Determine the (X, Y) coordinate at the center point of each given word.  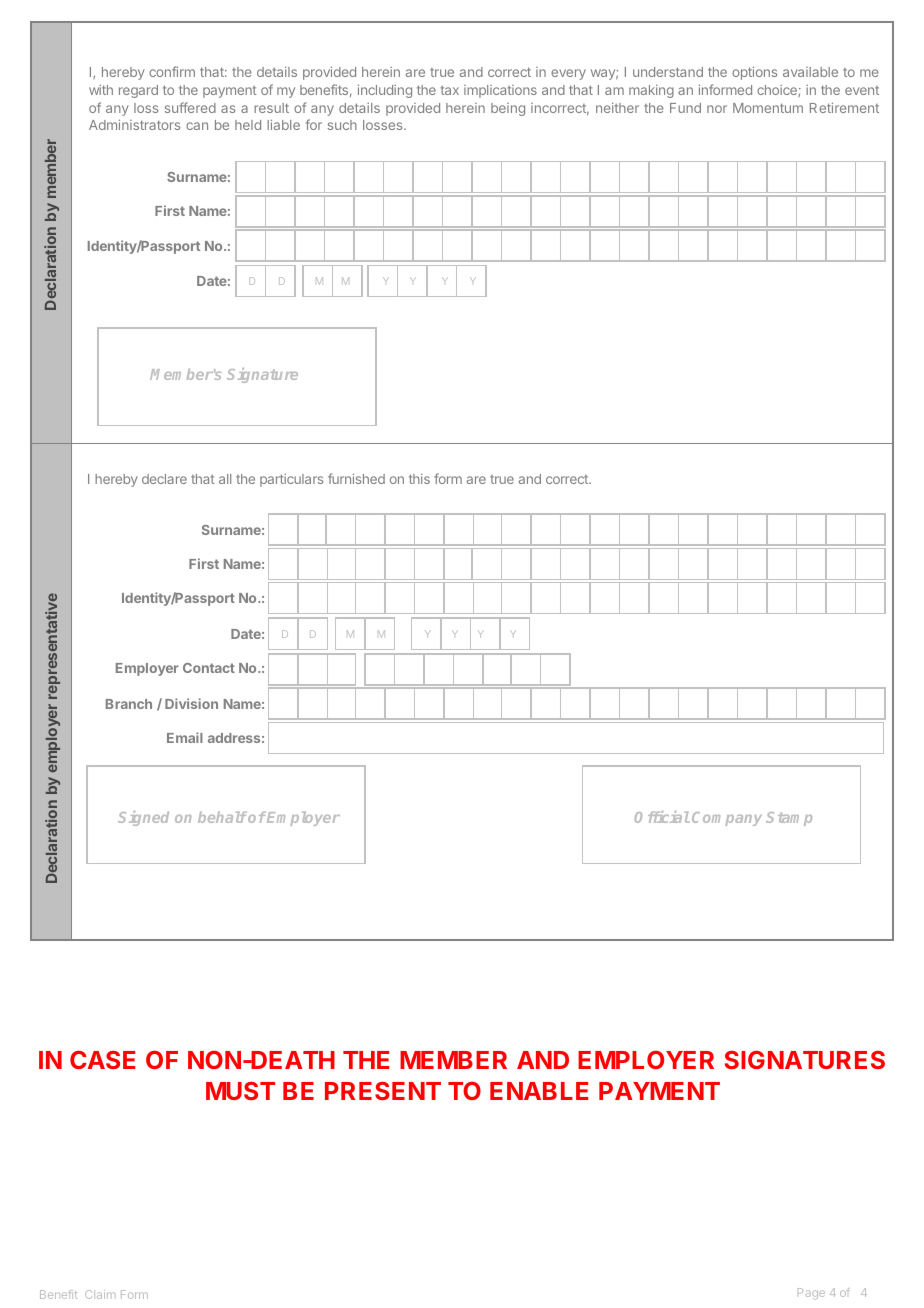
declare (164, 479)
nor (717, 109)
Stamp (789, 819)
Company (727, 819)
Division (191, 703)
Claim (100, 1294)
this (419, 479)
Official (662, 817)
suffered (190, 107)
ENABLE (539, 1091)
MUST (240, 1090)
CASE (102, 1059)
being (508, 109)
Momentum (768, 108)
